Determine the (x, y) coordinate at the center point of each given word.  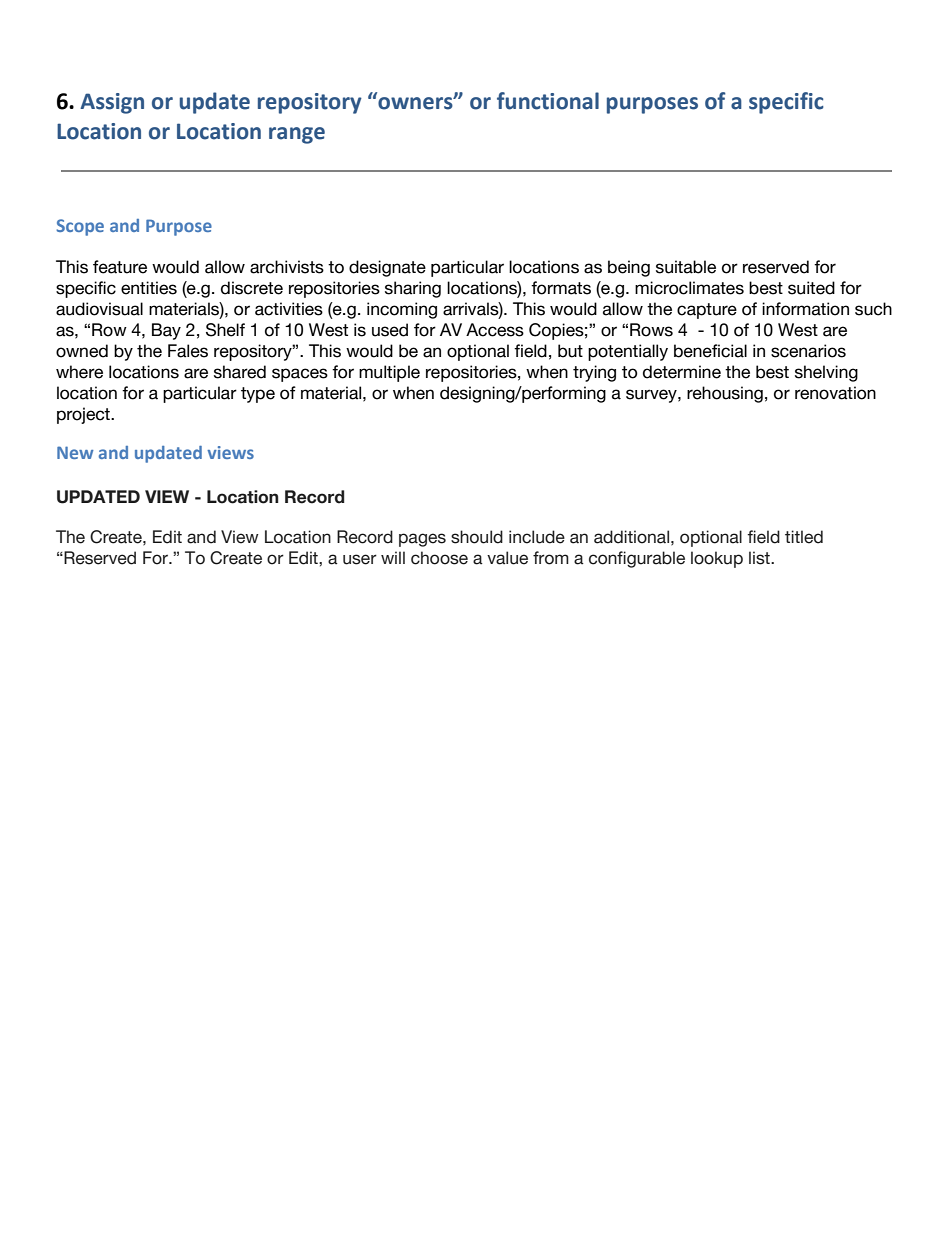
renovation (835, 393)
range (297, 135)
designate (387, 268)
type (258, 395)
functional (548, 101)
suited (811, 288)
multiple (389, 373)
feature (120, 267)
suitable (686, 267)
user (360, 559)
